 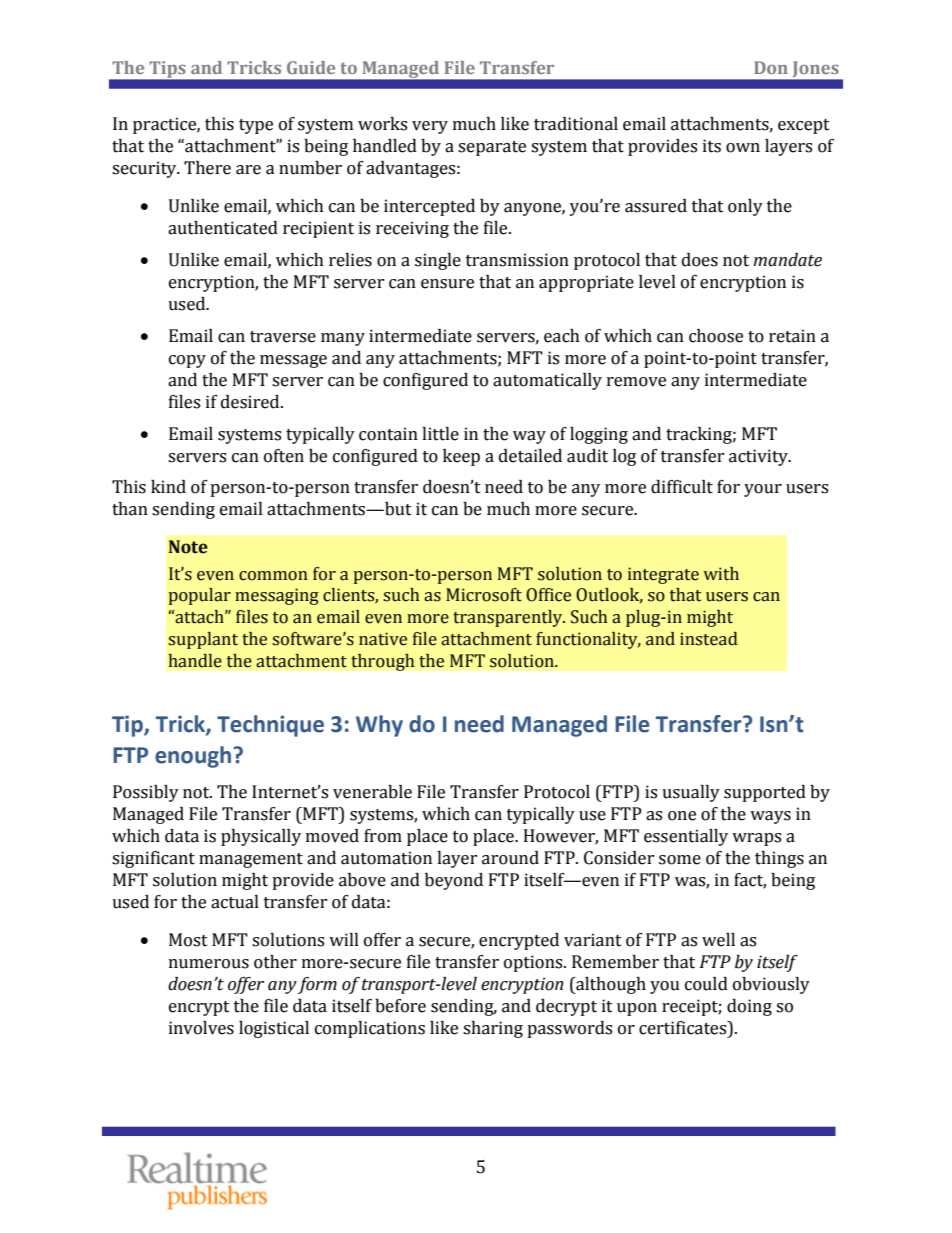 What do you see at coordinates (270, 726) in the image?
I see `Technique` at bounding box center [270, 726].
